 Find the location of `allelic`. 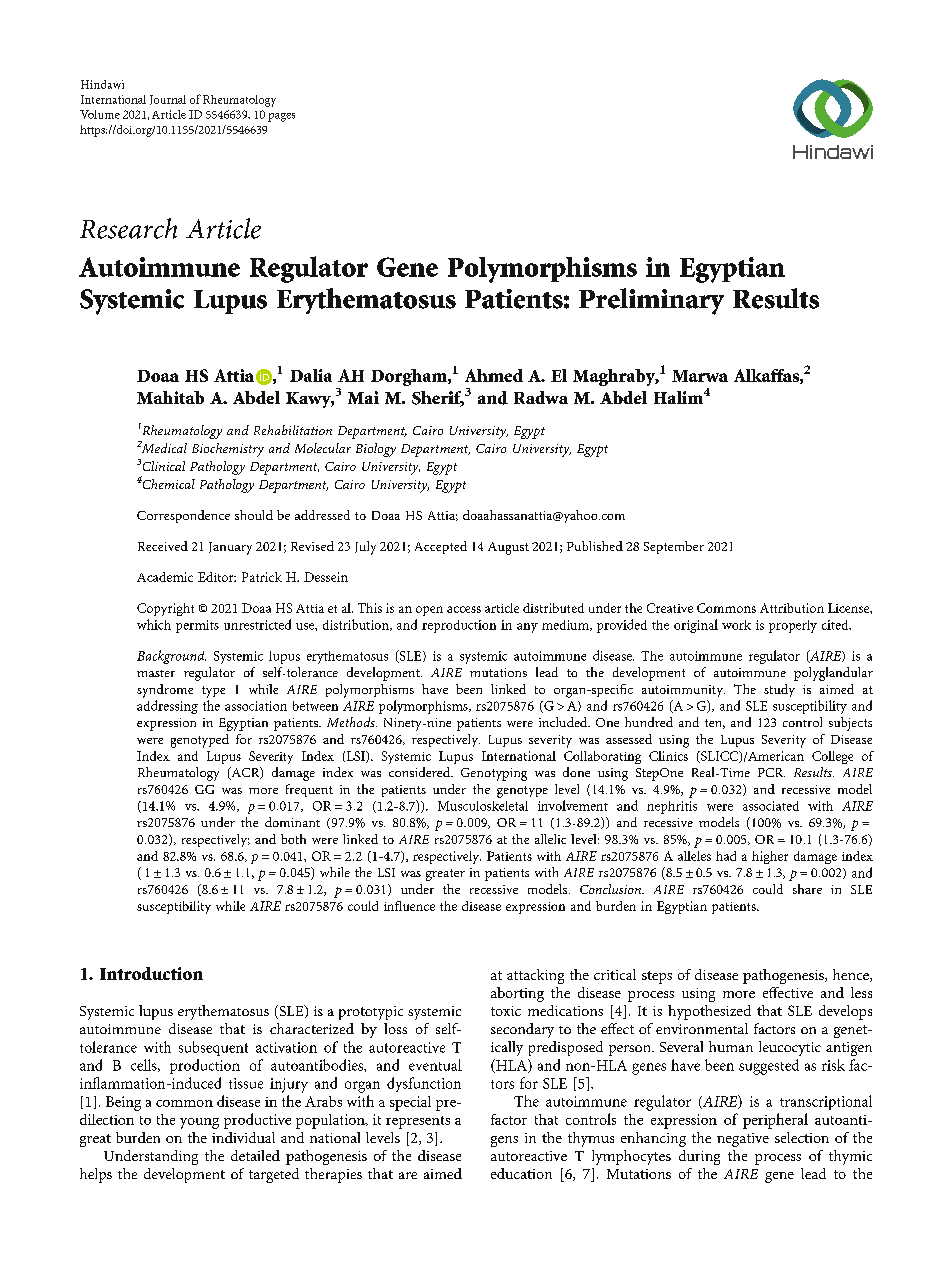

allelic is located at coordinates (550, 839).
